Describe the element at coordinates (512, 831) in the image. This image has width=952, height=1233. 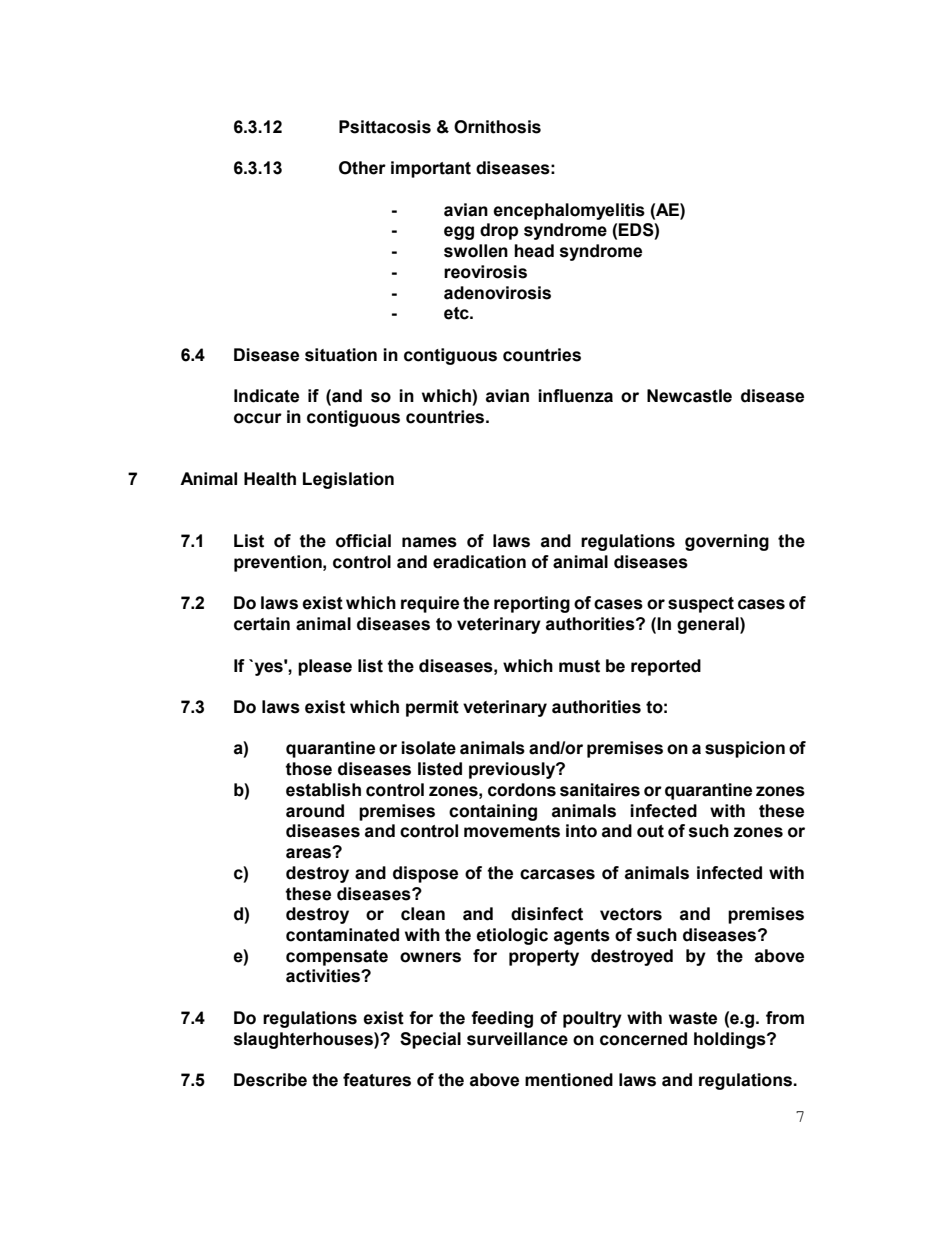
I see `movements` at that location.
